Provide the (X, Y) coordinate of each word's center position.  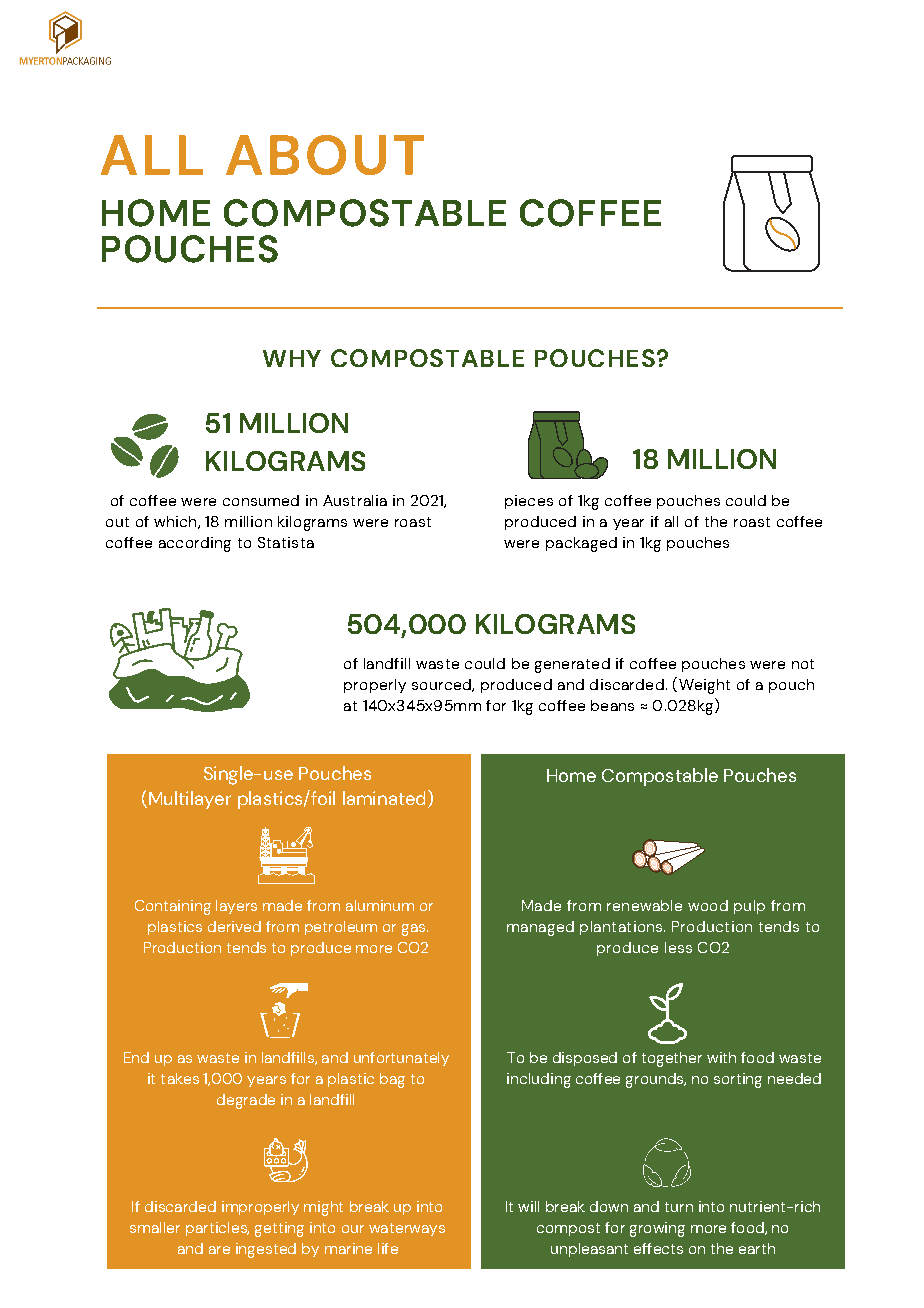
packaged (581, 544)
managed (540, 928)
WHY (292, 358)
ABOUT (325, 155)
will (528, 1206)
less (678, 947)
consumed (261, 500)
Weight (703, 685)
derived (234, 926)
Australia (355, 500)
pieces (529, 502)
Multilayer (188, 800)
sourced (442, 685)
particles (217, 1229)
